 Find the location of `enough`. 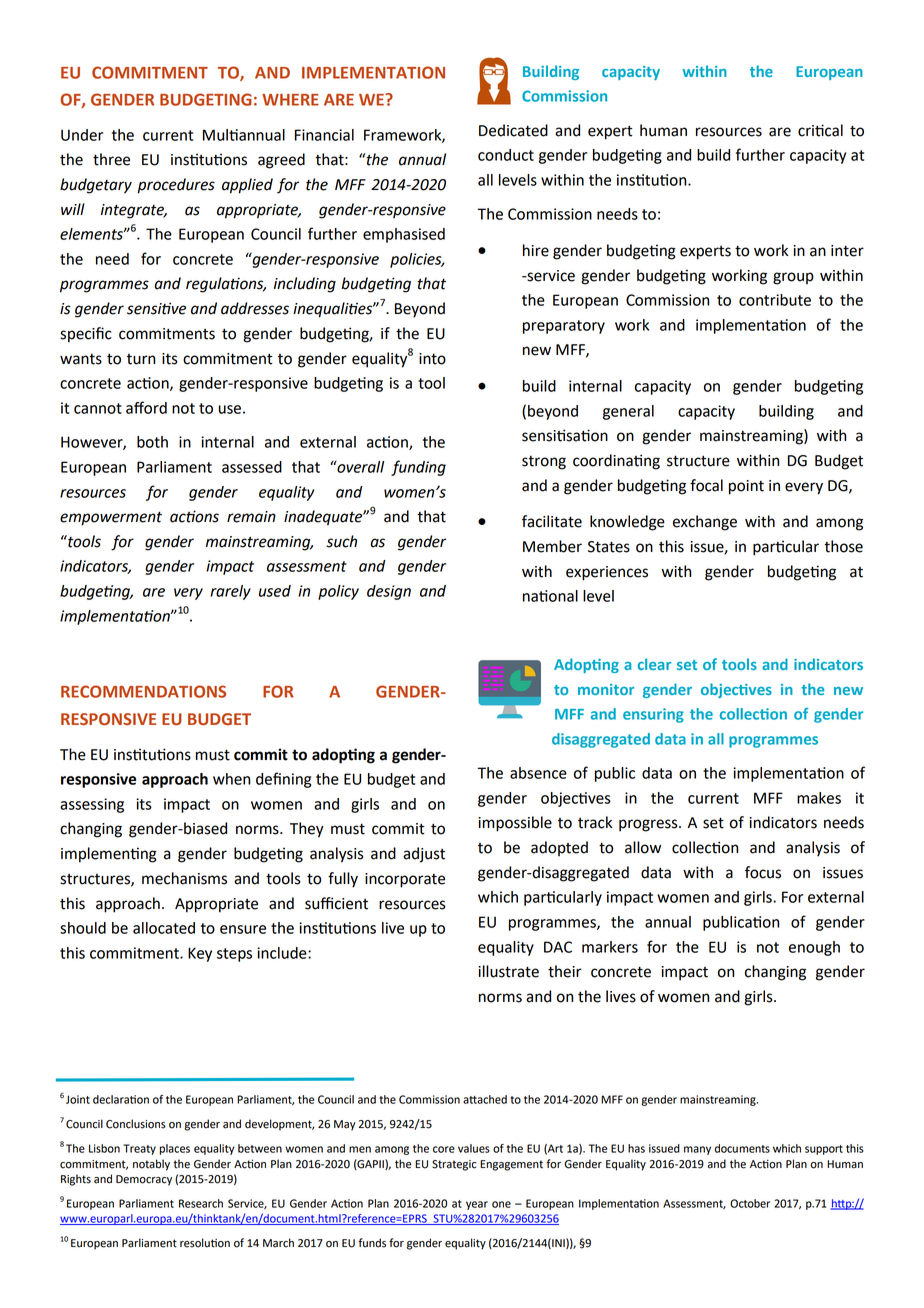

enough is located at coordinates (814, 948).
